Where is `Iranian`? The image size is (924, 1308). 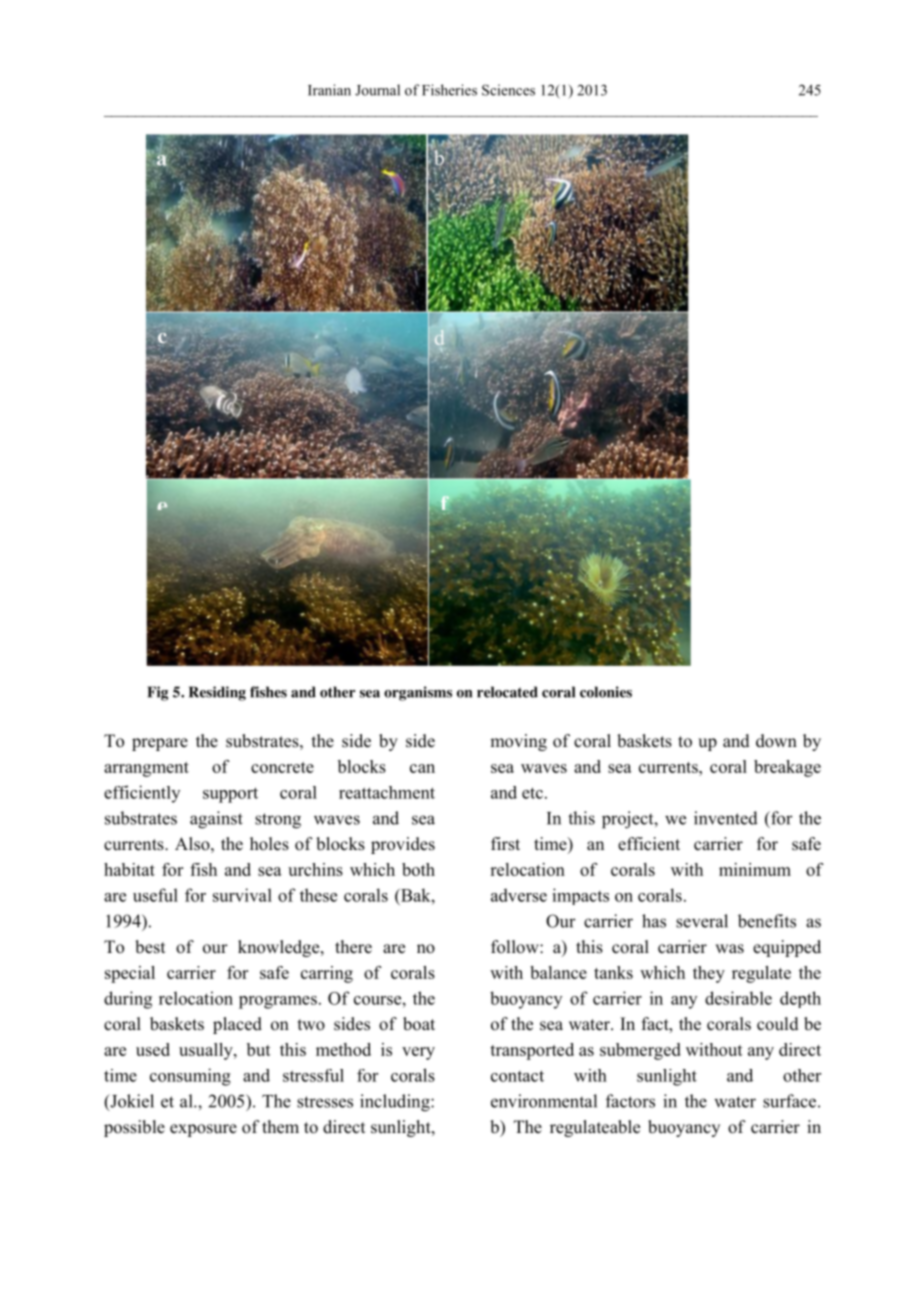 Iranian is located at coordinates (329, 90).
